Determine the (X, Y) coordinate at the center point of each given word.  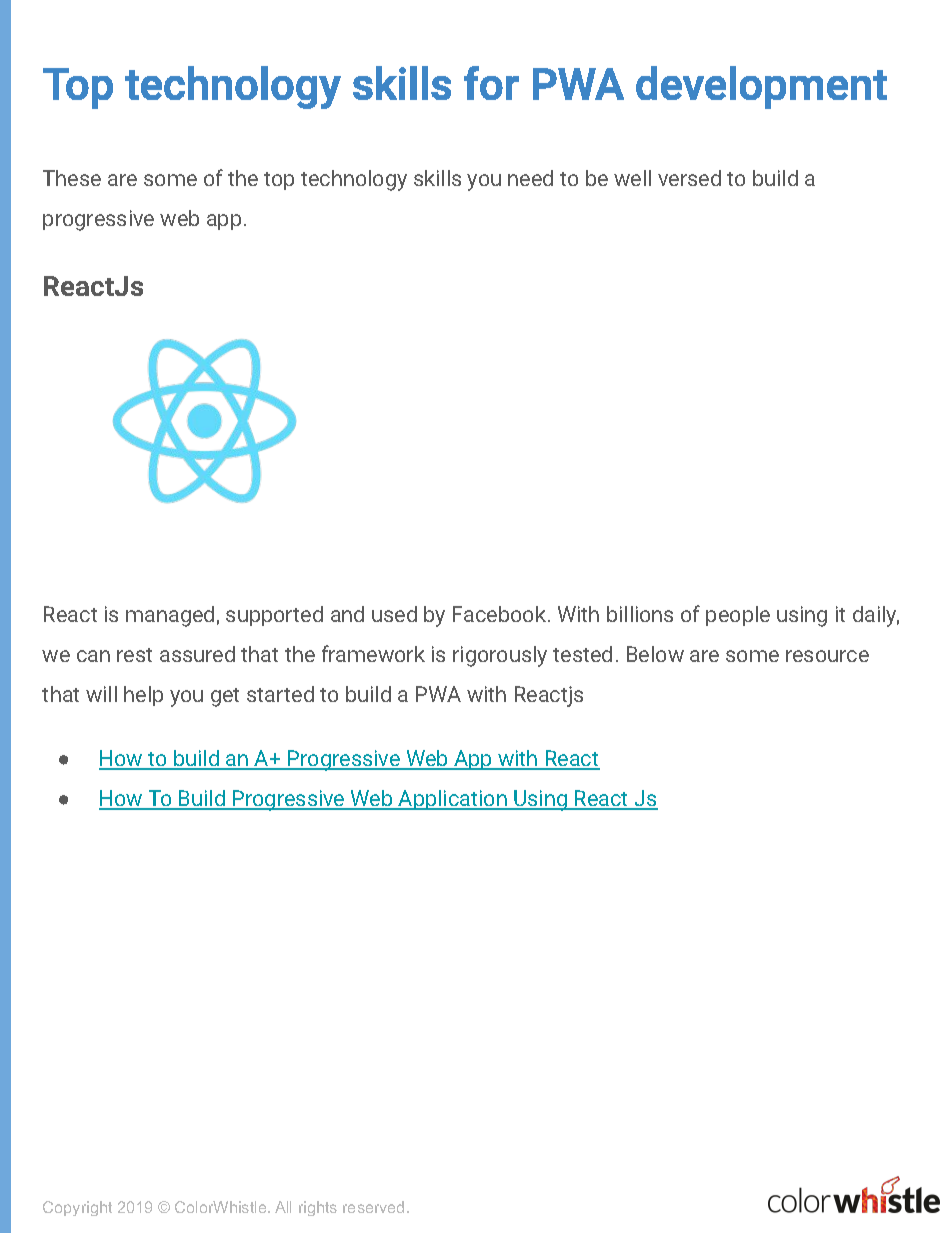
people (738, 616)
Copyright (77, 1208)
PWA (438, 694)
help (143, 696)
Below (655, 654)
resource (827, 656)
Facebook (501, 614)
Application (453, 800)
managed (170, 616)
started (280, 694)
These (72, 178)
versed (689, 178)
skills (437, 178)
